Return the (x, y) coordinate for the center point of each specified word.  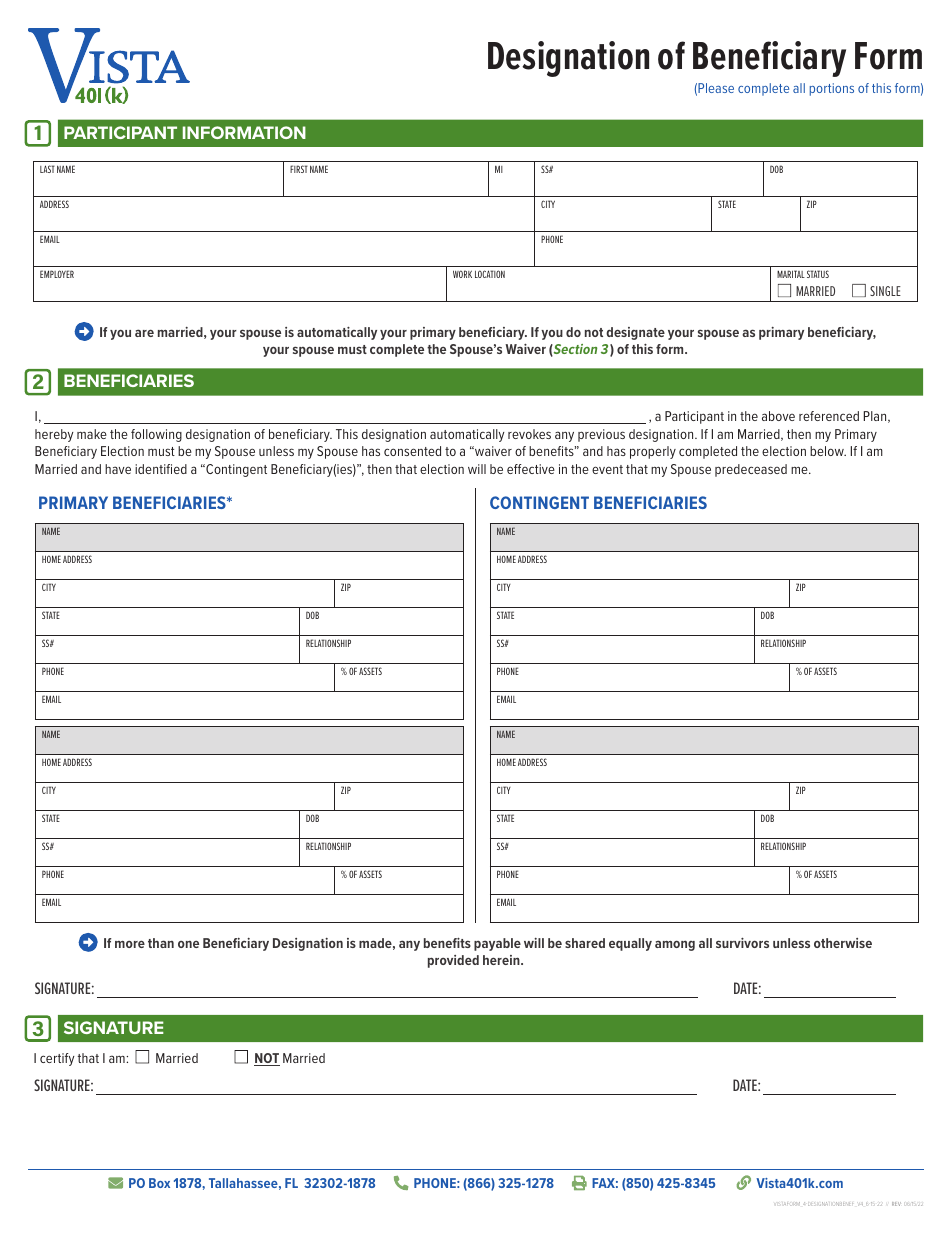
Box (159, 1183)
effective (531, 469)
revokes (529, 434)
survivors (742, 943)
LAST (47, 169)
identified (161, 469)
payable (497, 944)
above (778, 416)
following (156, 435)
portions (832, 89)
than (161, 943)
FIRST (299, 169)
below (828, 451)
